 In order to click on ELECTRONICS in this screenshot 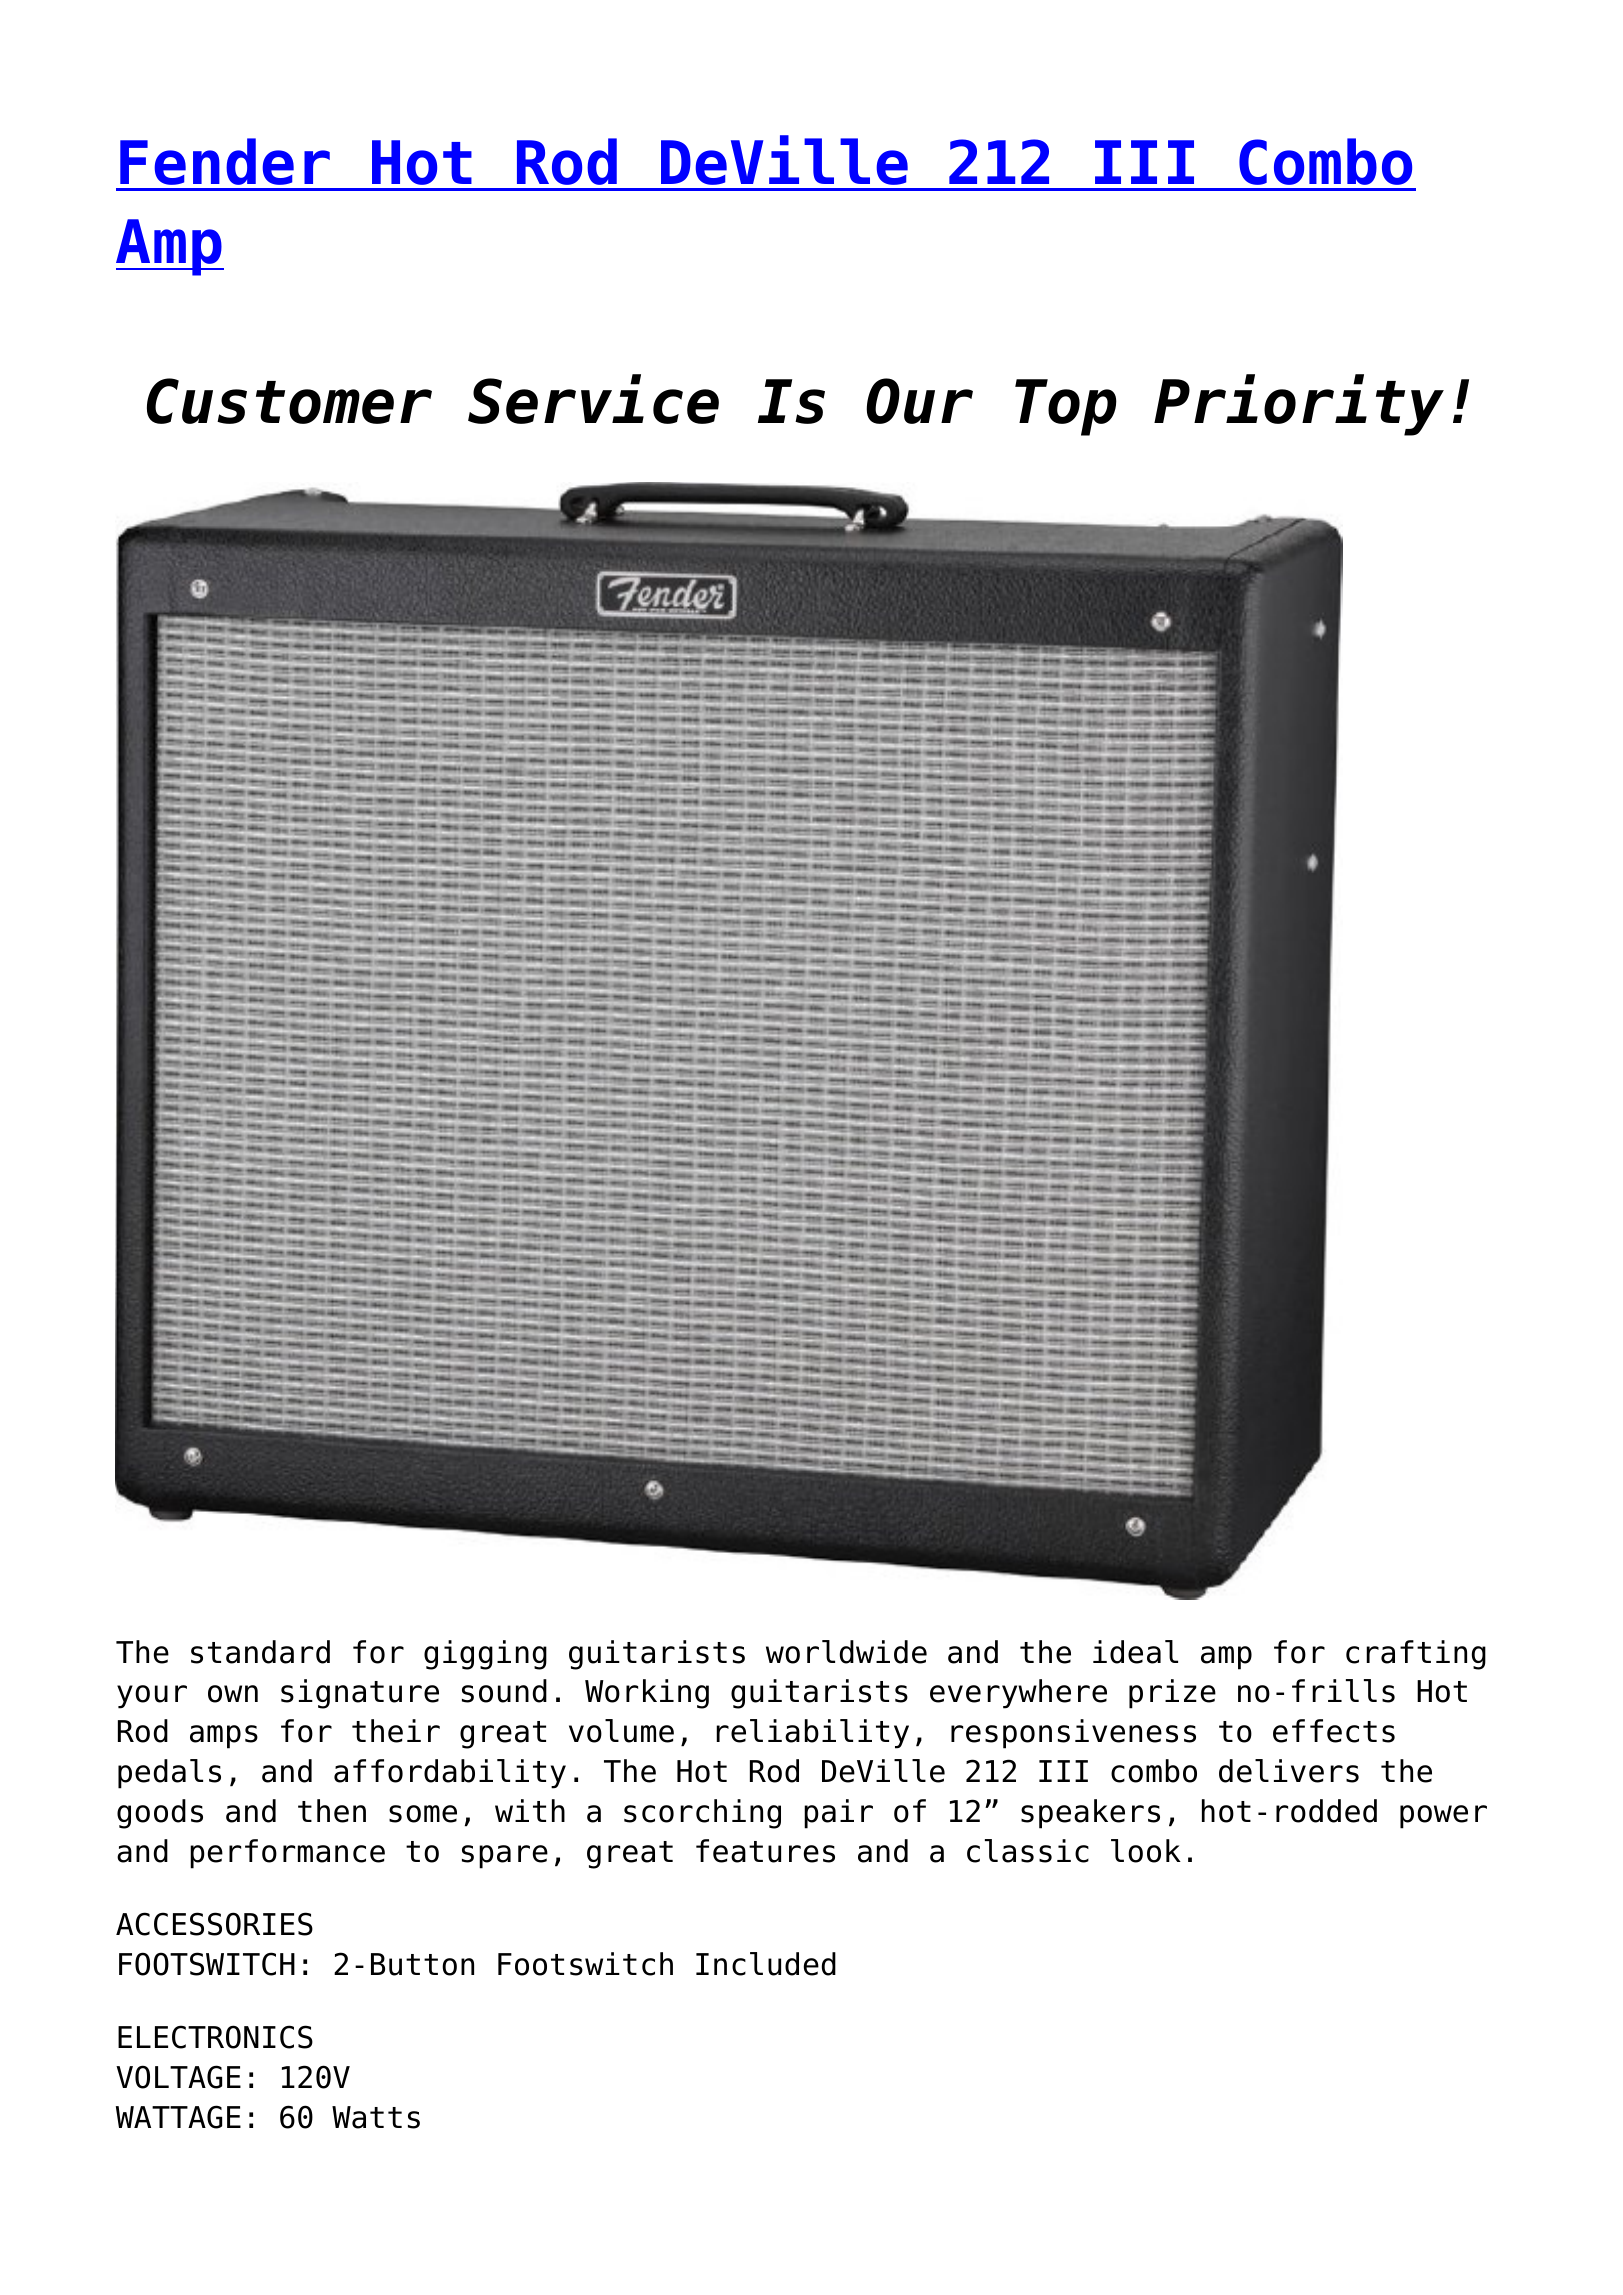, I will do `click(215, 2037)`.
